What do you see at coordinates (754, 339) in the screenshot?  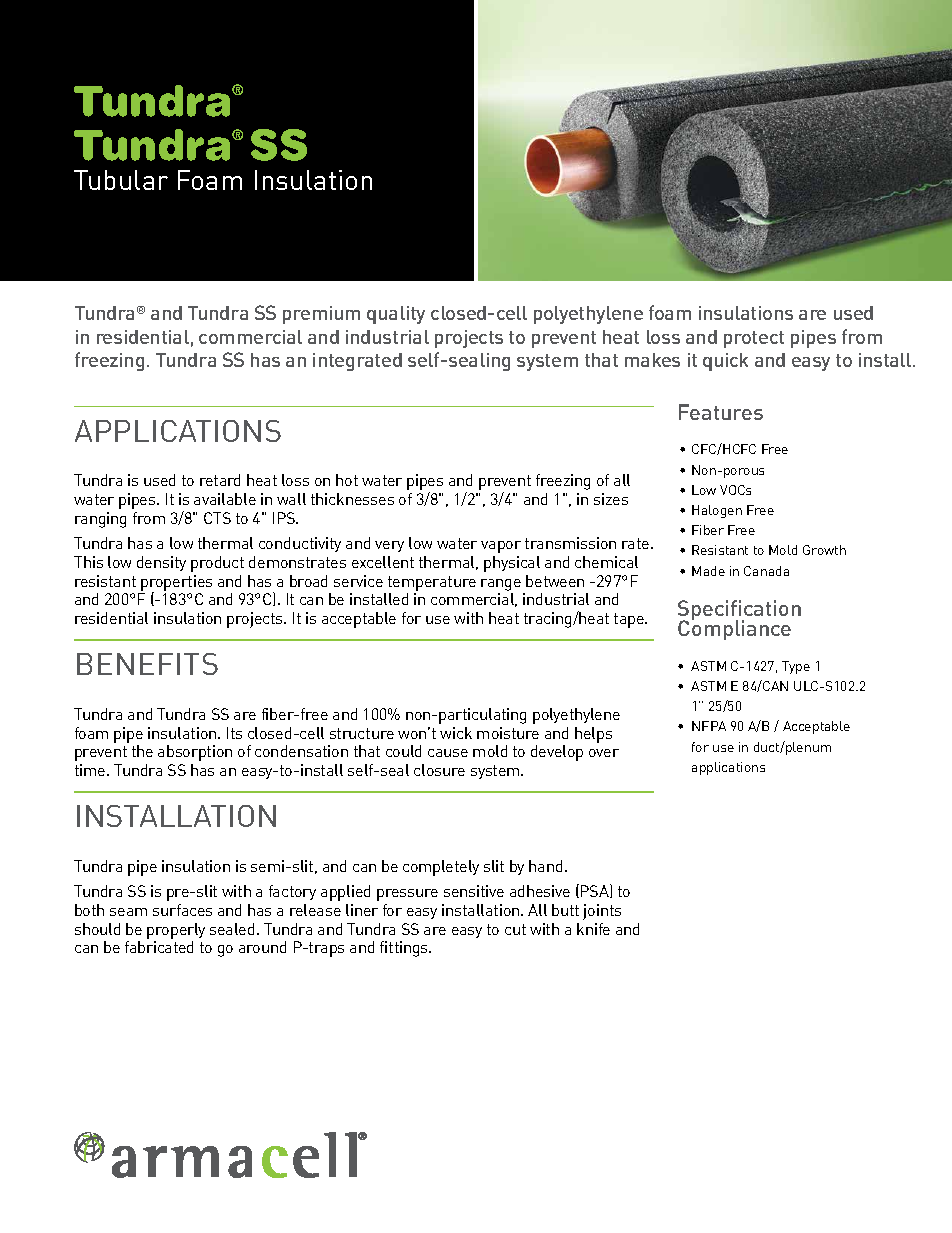 I see `protect` at bounding box center [754, 339].
